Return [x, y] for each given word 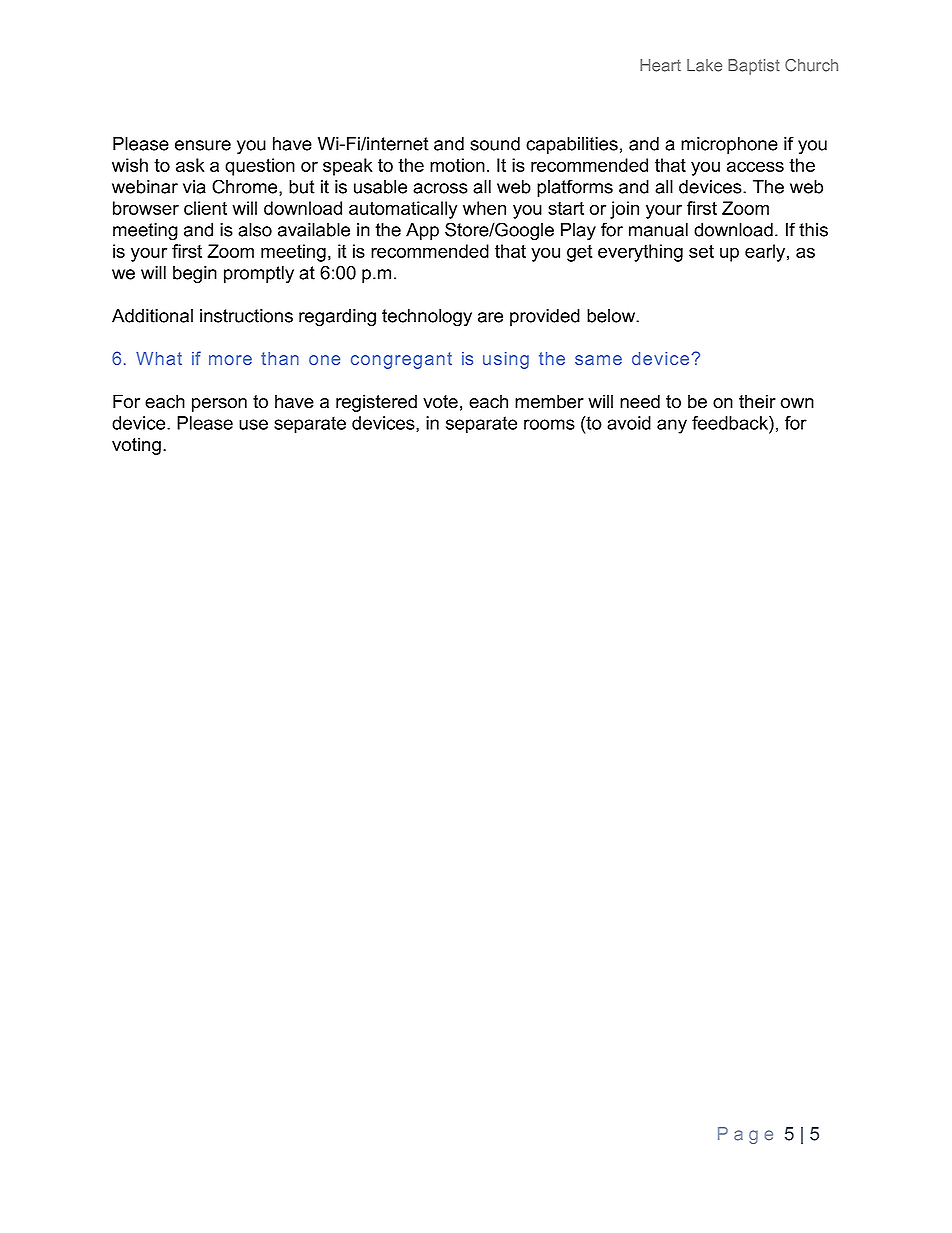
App [422, 231]
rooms [549, 424]
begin [195, 275]
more [230, 360]
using [506, 360]
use [253, 424]
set [701, 251]
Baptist [754, 67]
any [672, 426]
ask [190, 165]
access [755, 166]
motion [457, 165]
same [598, 360]
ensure [203, 145]
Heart [660, 65]
